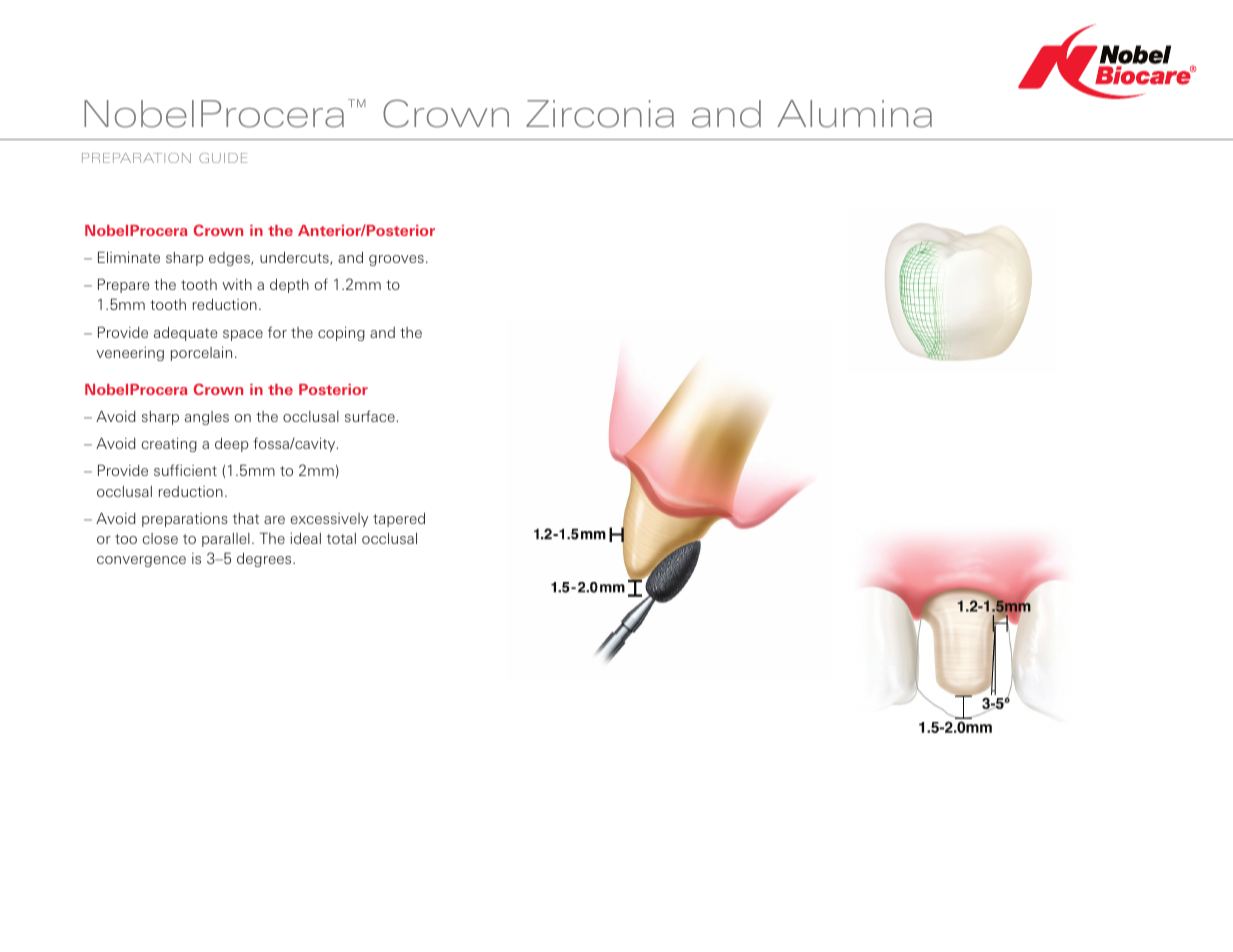 The width and height of the screenshot is (1233, 952). What do you see at coordinates (854, 114) in the screenshot?
I see `Alumina` at bounding box center [854, 114].
